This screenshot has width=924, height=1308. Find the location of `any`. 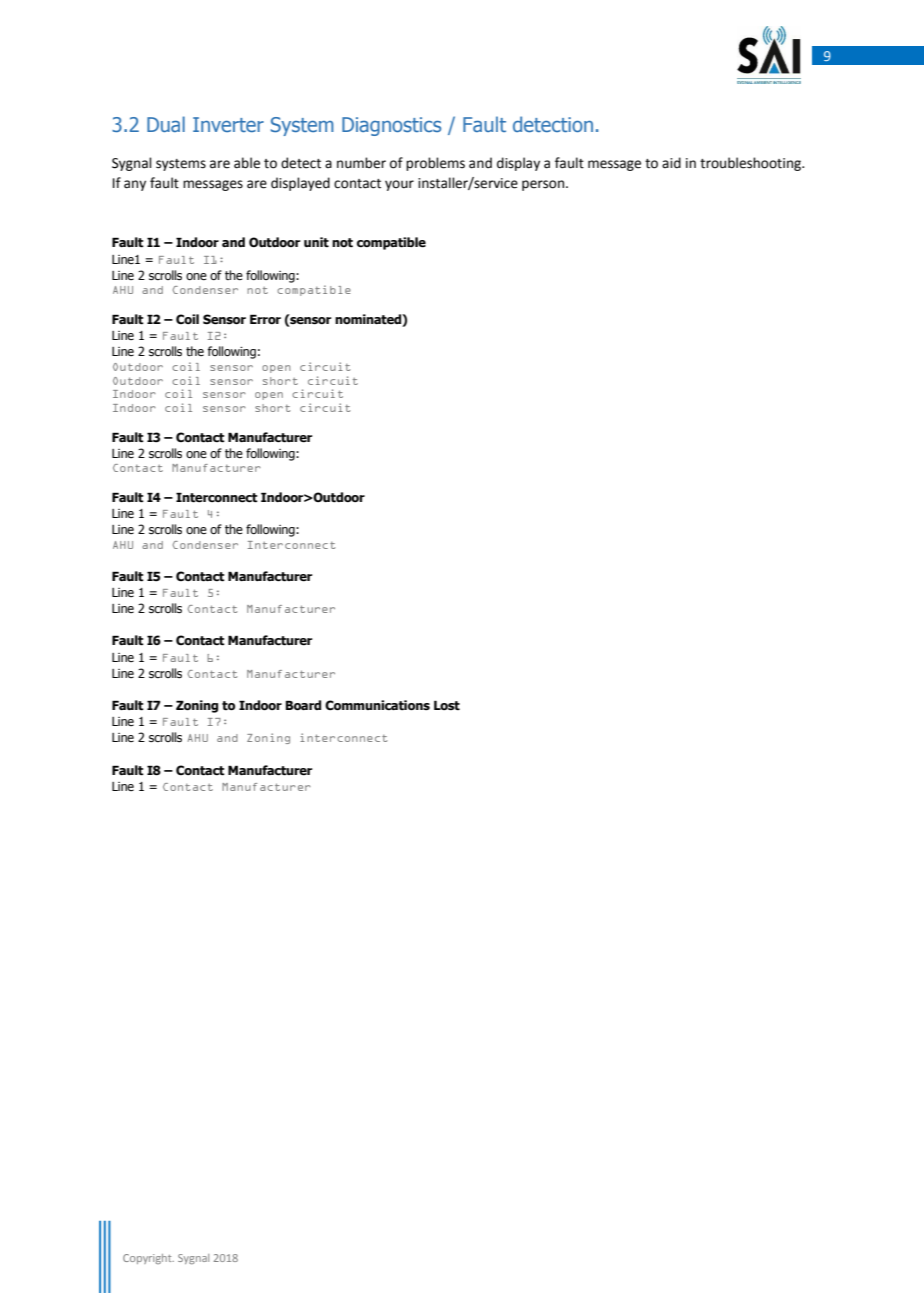

any is located at coordinates (135, 185).
